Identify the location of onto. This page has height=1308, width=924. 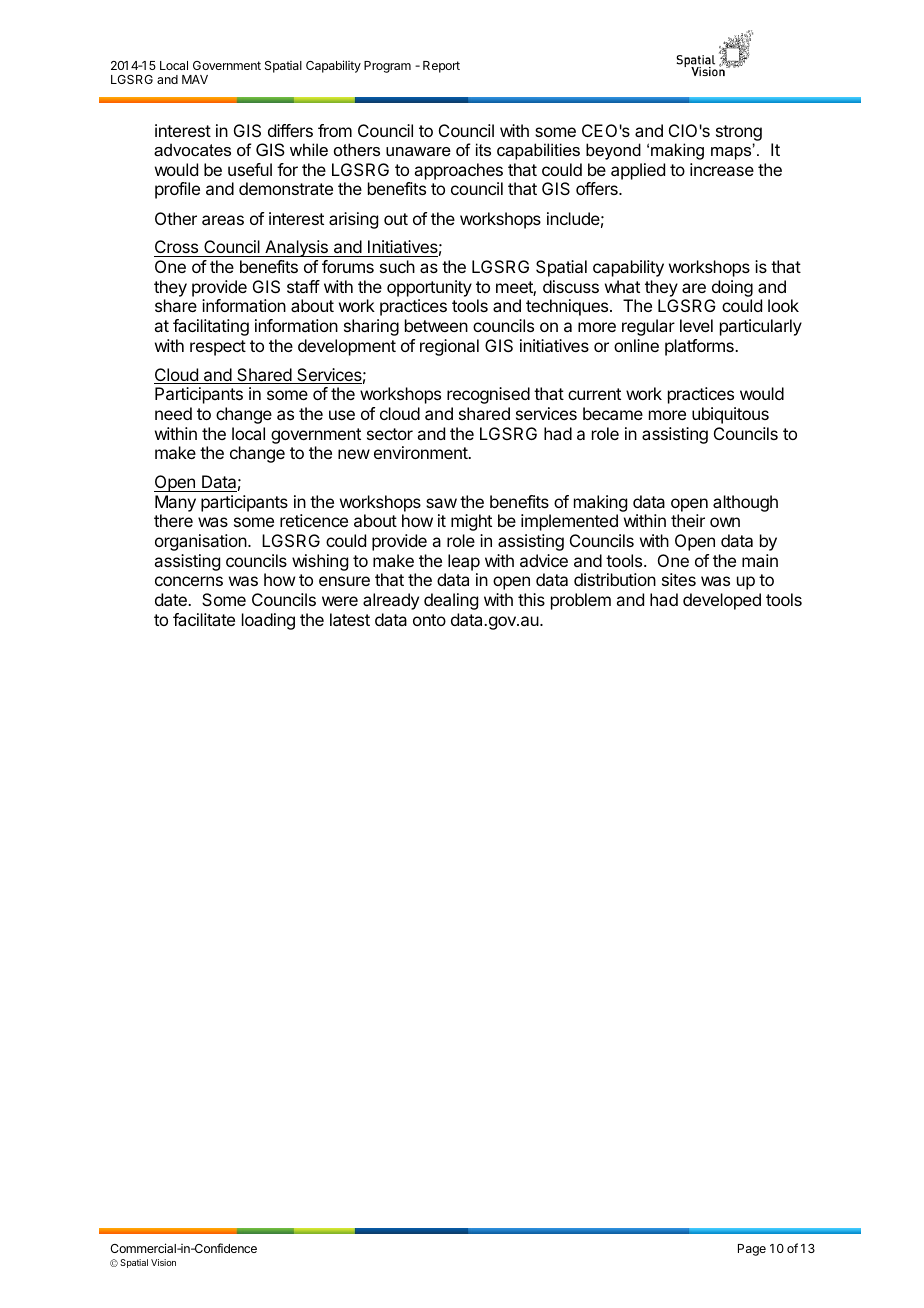
(429, 620).
